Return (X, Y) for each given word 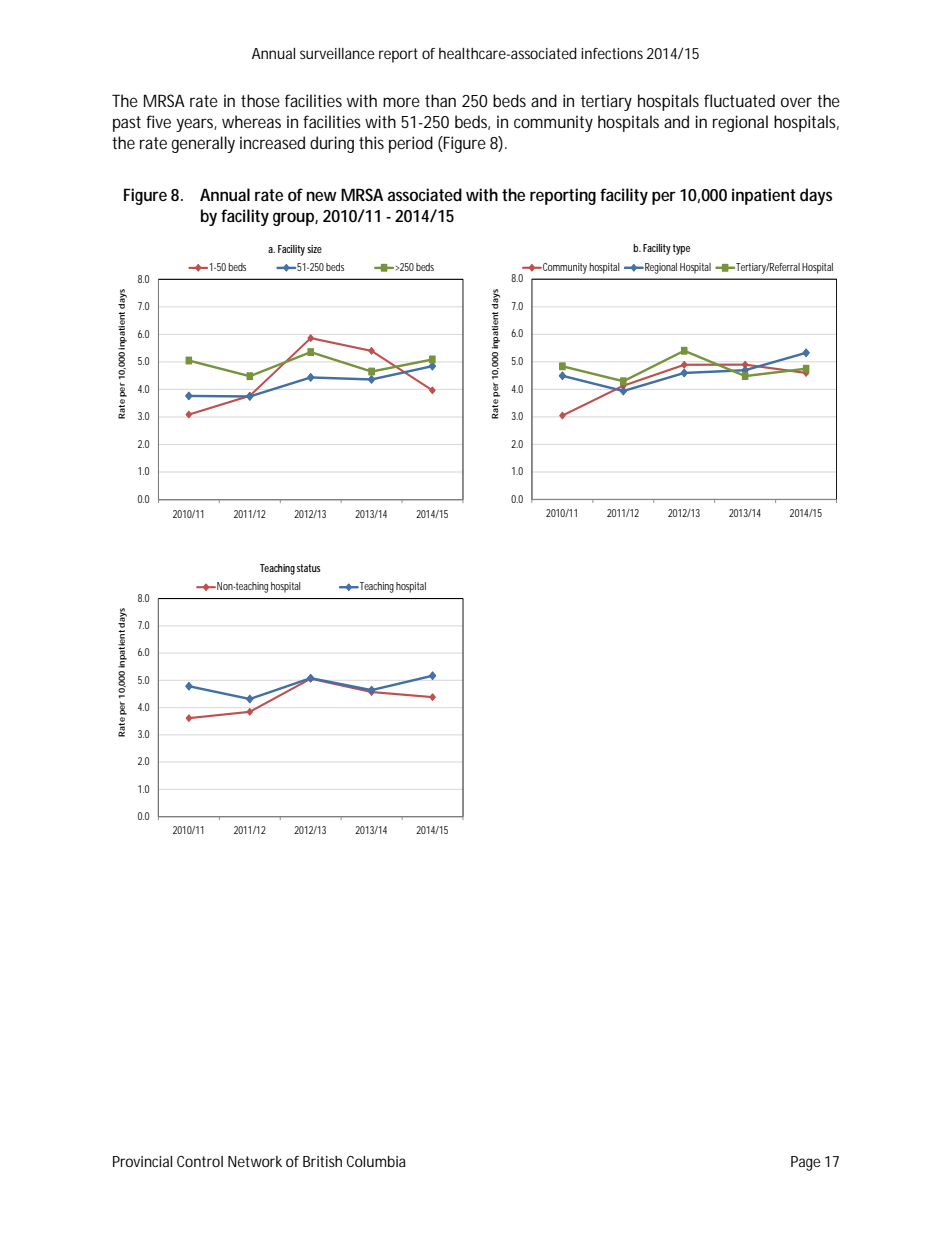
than (440, 100)
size (314, 249)
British (322, 1161)
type (681, 249)
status (309, 568)
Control (200, 1161)
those (260, 100)
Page (806, 1163)
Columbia (376, 1161)
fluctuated (739, 100)
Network (255, 1161)
